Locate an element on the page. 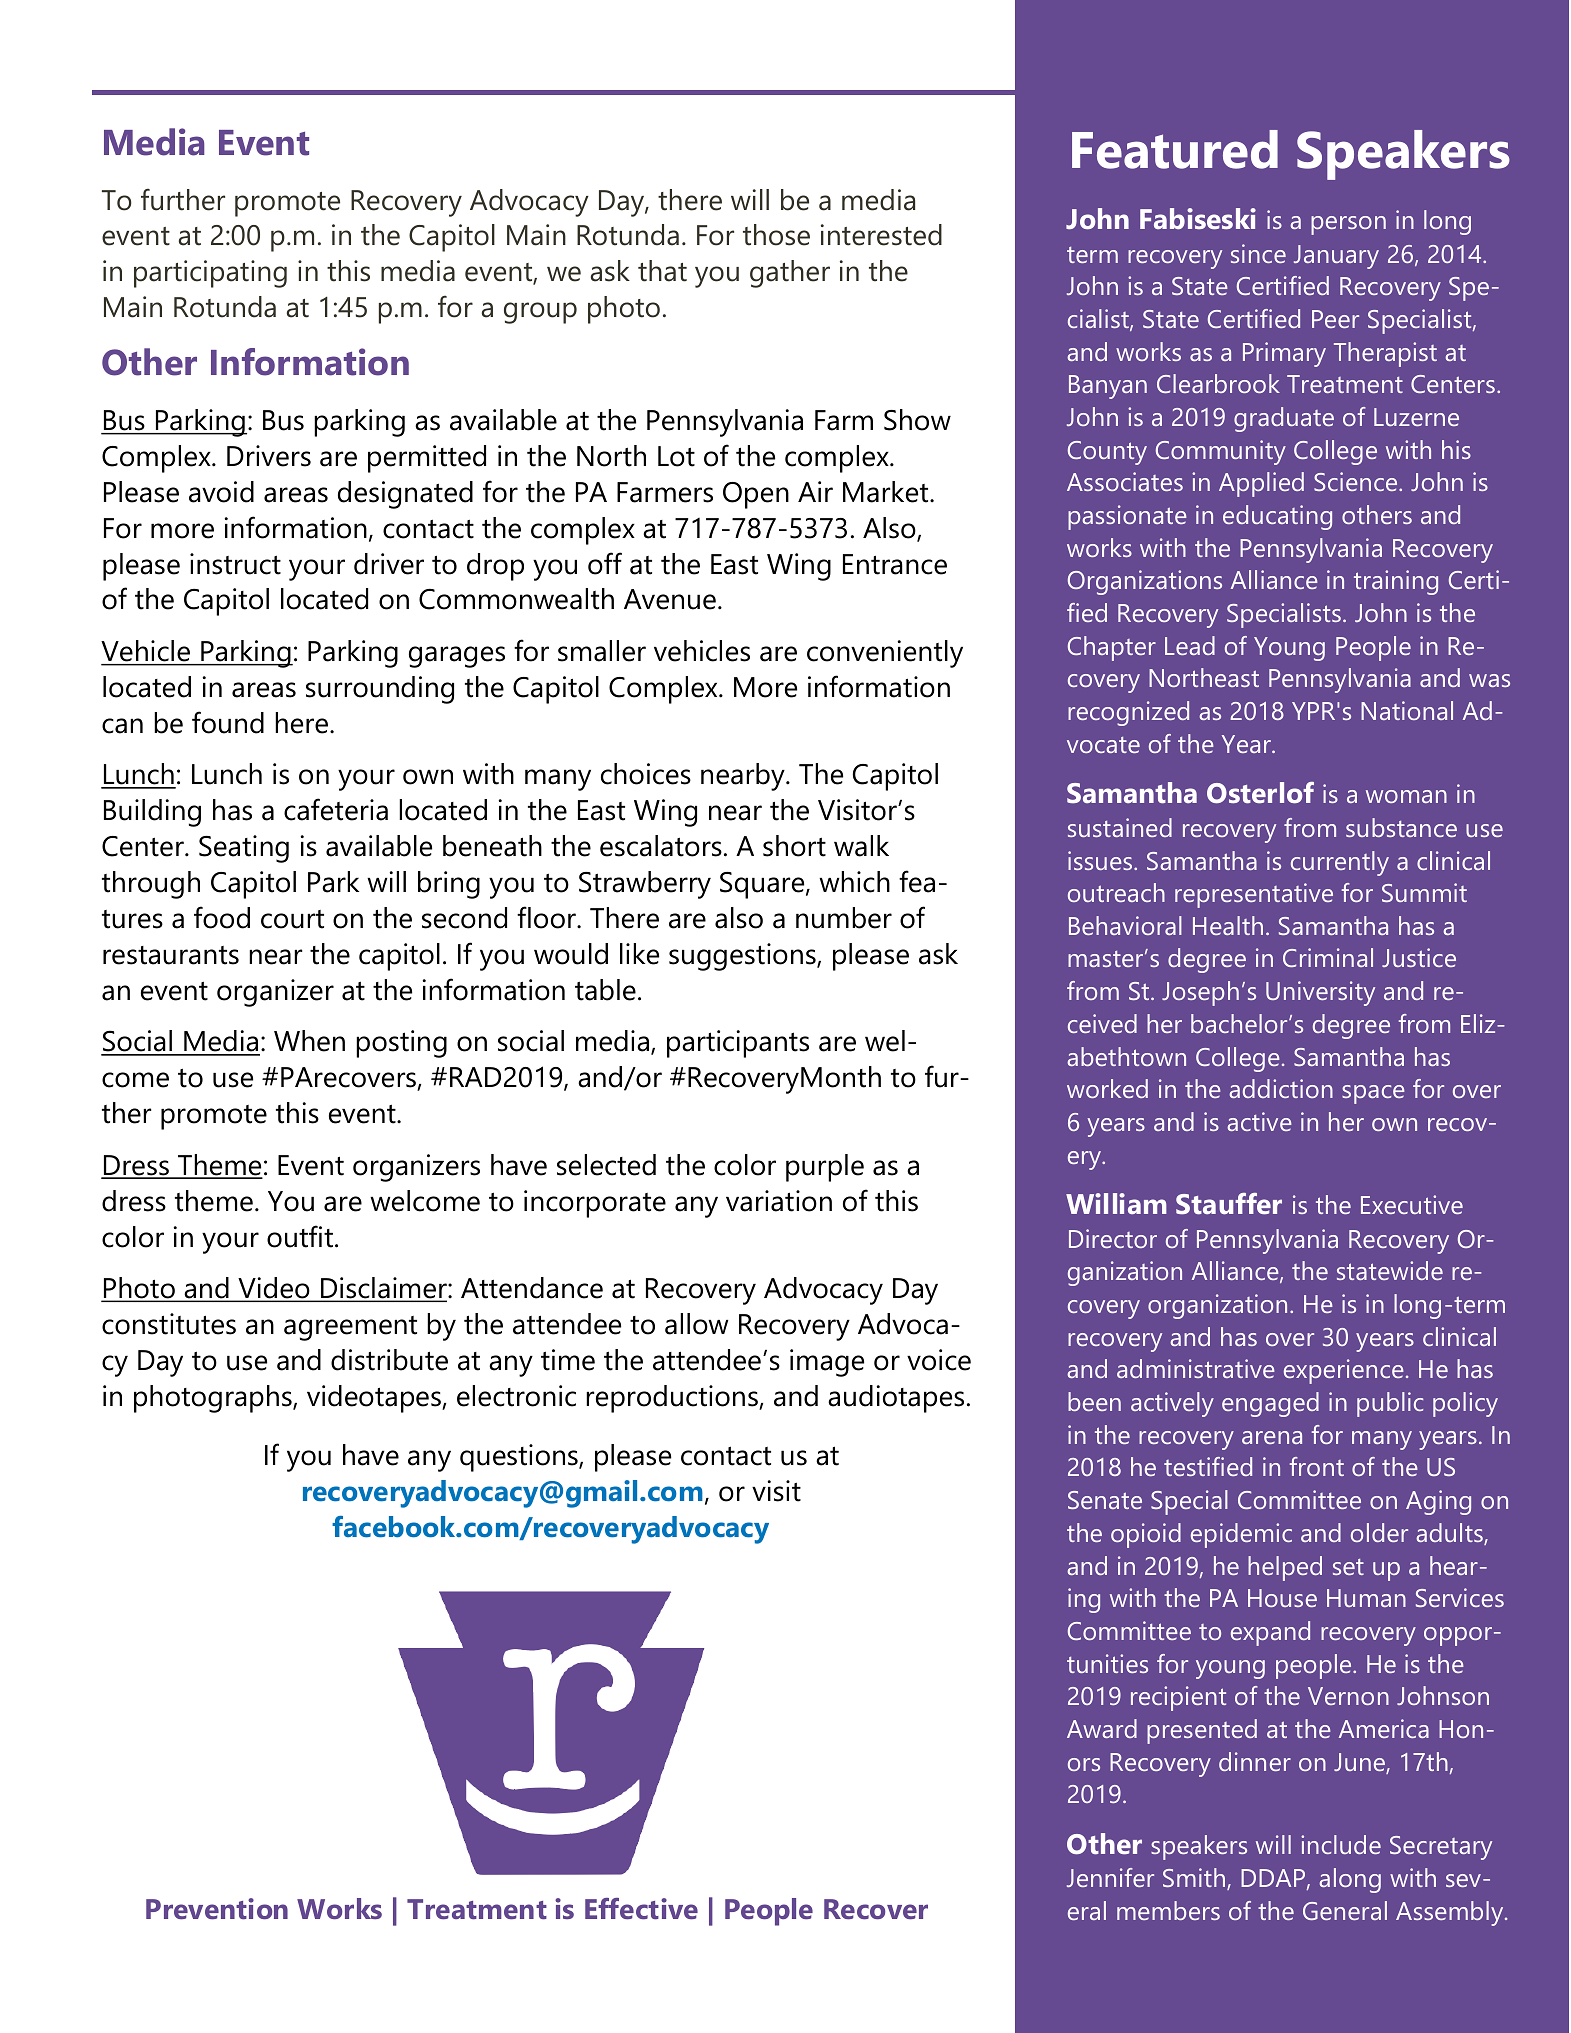  Effective is located at coordinates (641, 1909).
